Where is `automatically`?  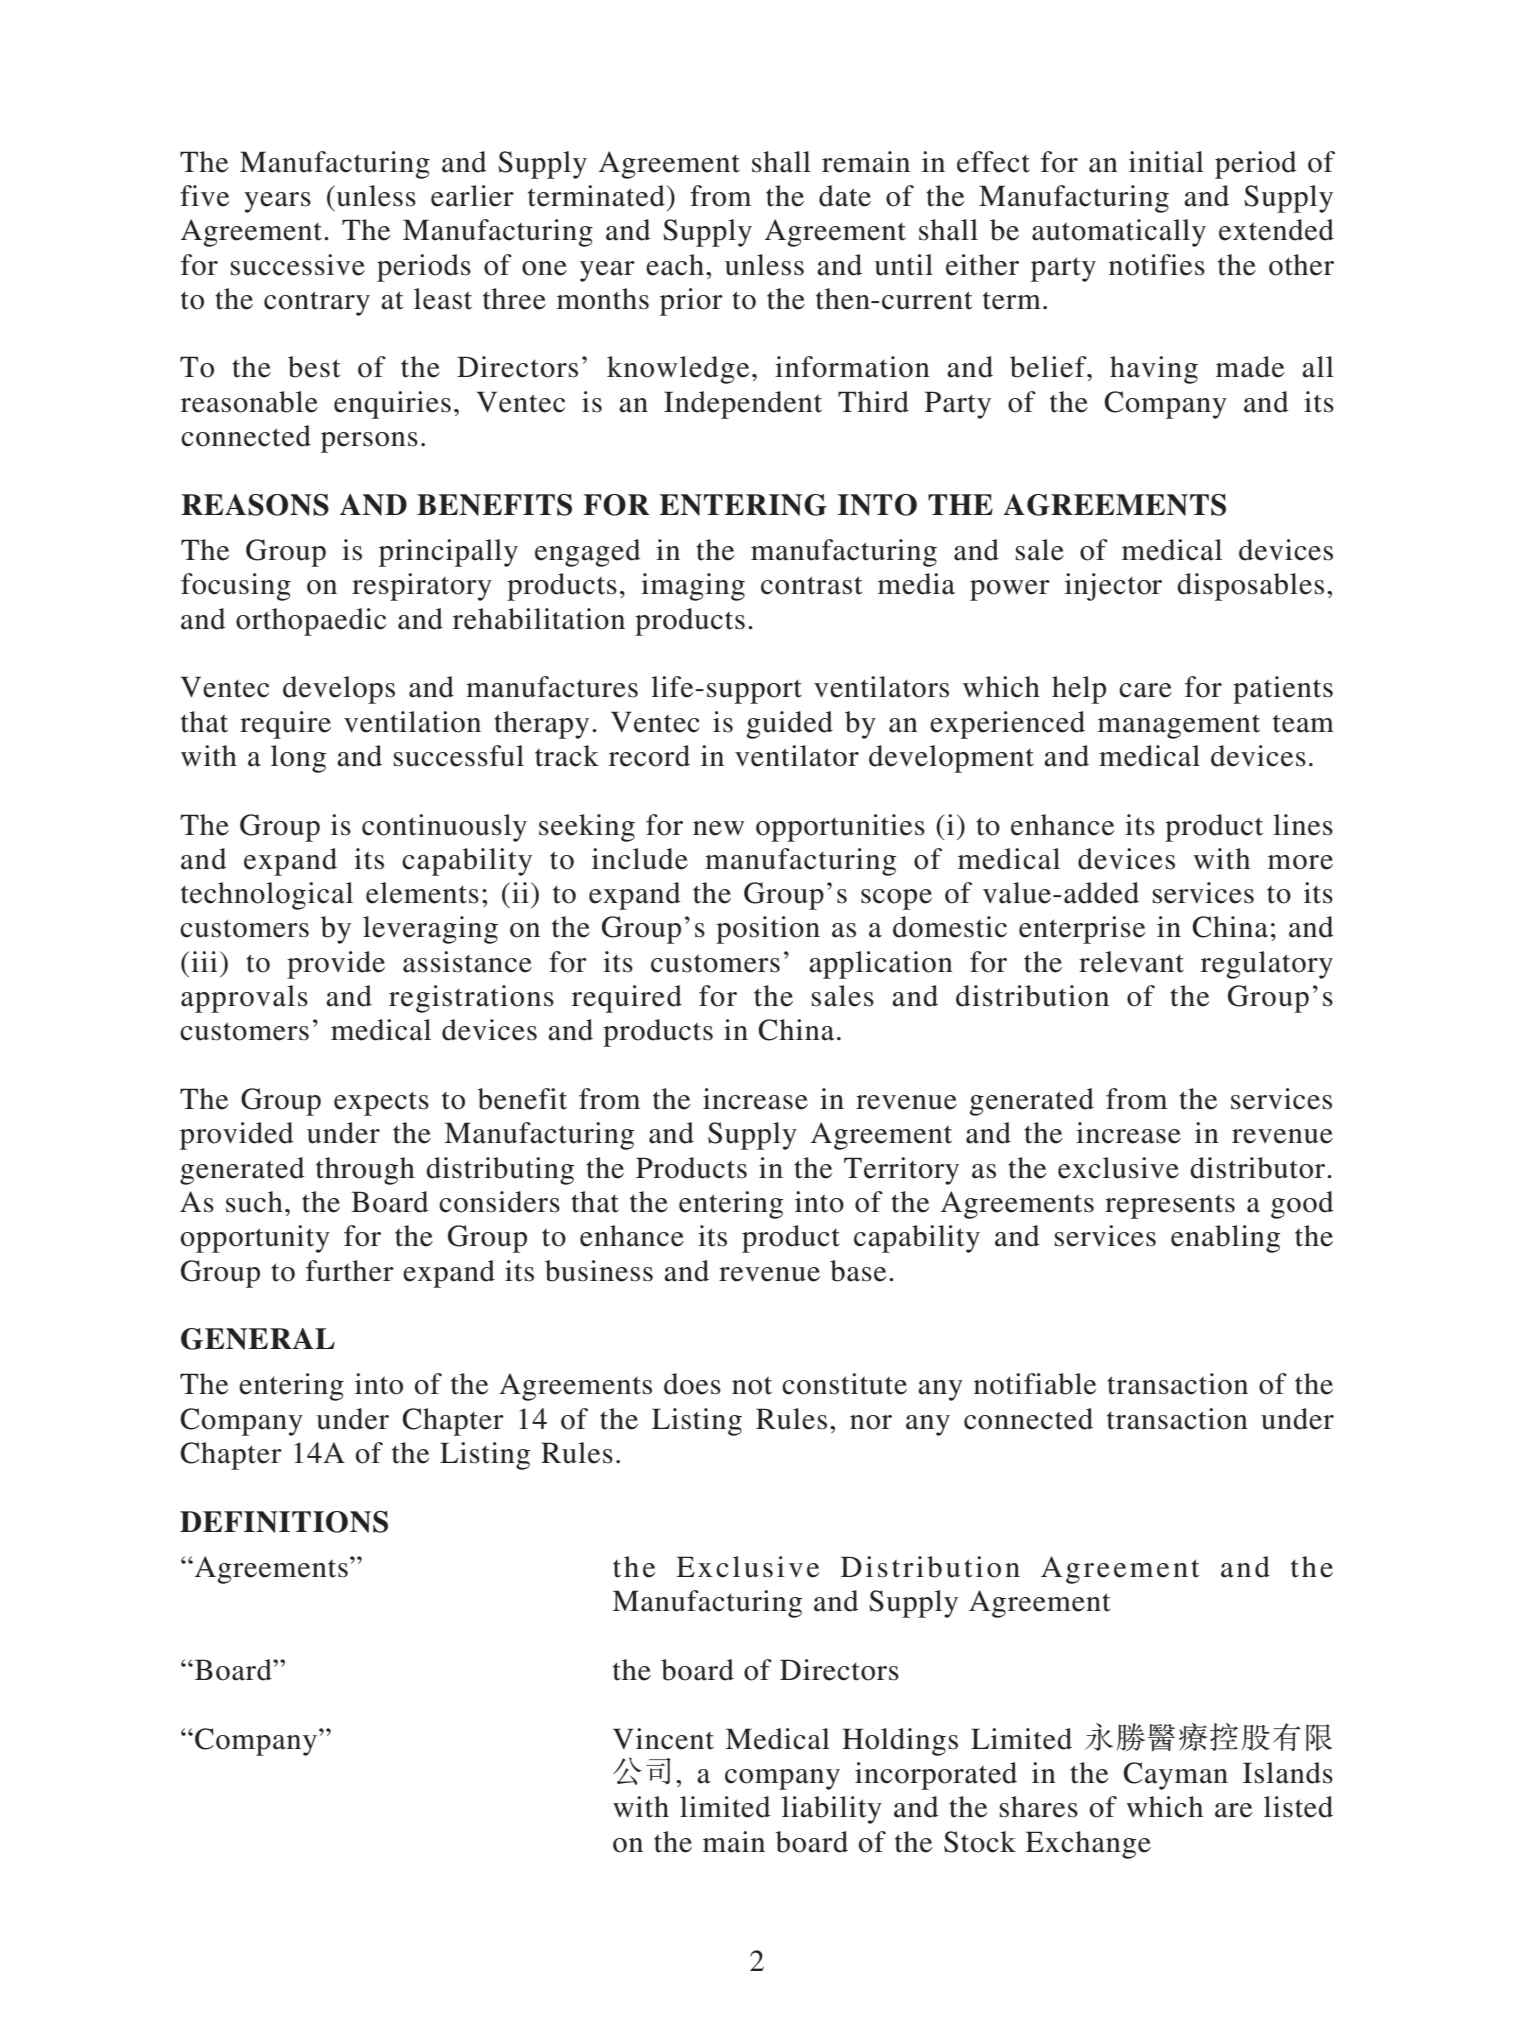 automatically is located at coordinates (1119, 233).
